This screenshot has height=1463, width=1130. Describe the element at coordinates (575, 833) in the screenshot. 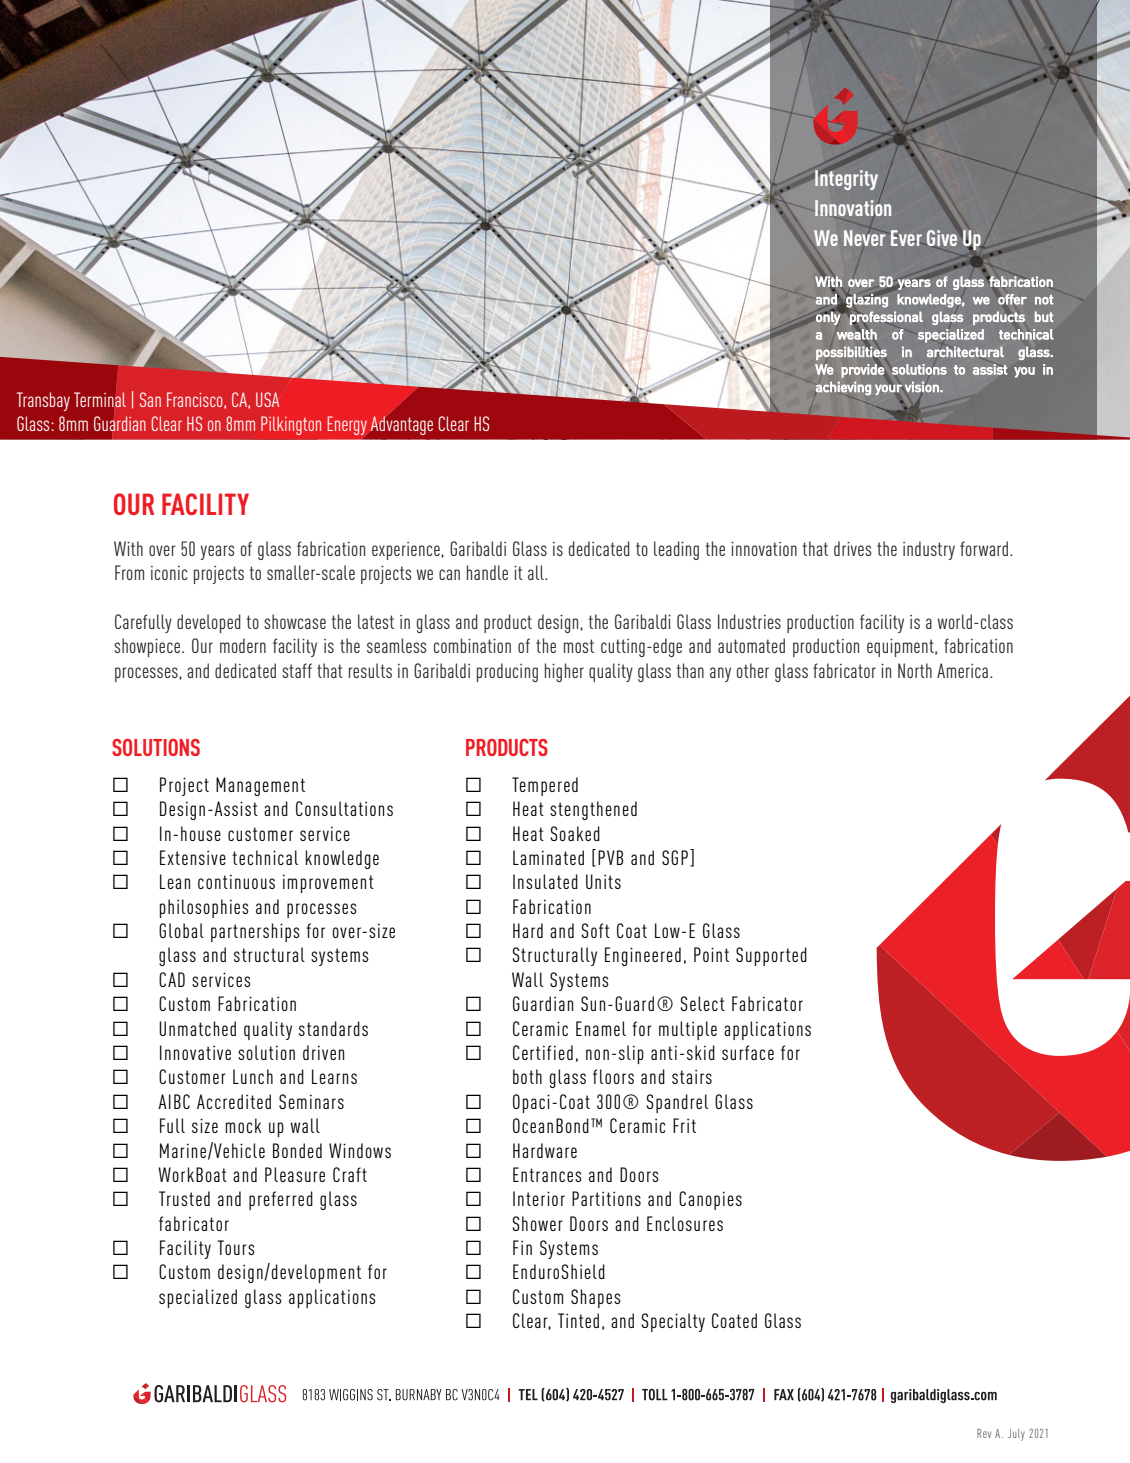

I see `Soaked` at that location.
